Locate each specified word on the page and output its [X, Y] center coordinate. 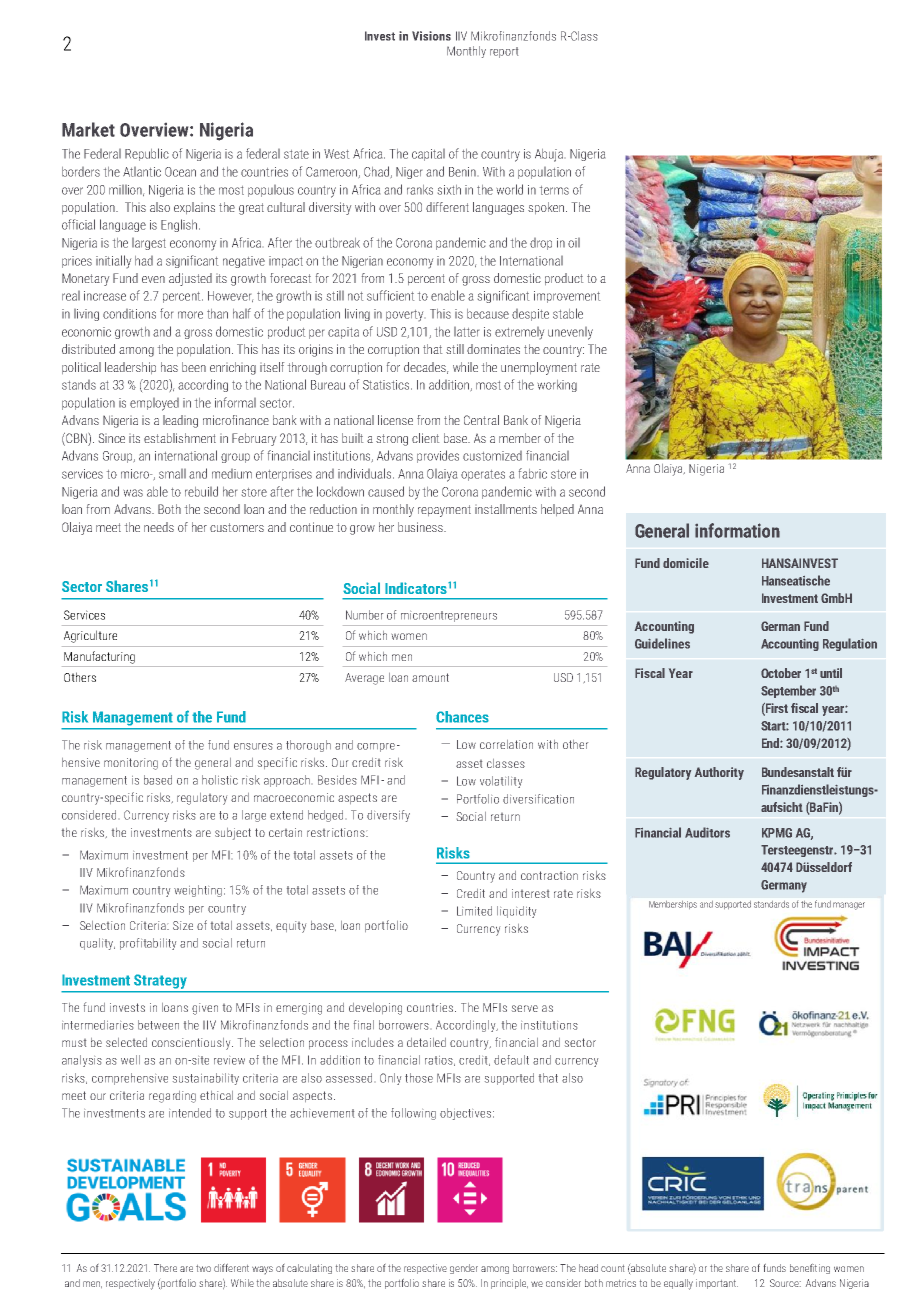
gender [464, 1269]
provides [438, 456]
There [165, 1268]
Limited [474, 911]
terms [554, 190]
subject [233, 834]
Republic [147, 154]
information [737, 530]
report [504, 52]
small [172, 474]
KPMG [777, 833]
